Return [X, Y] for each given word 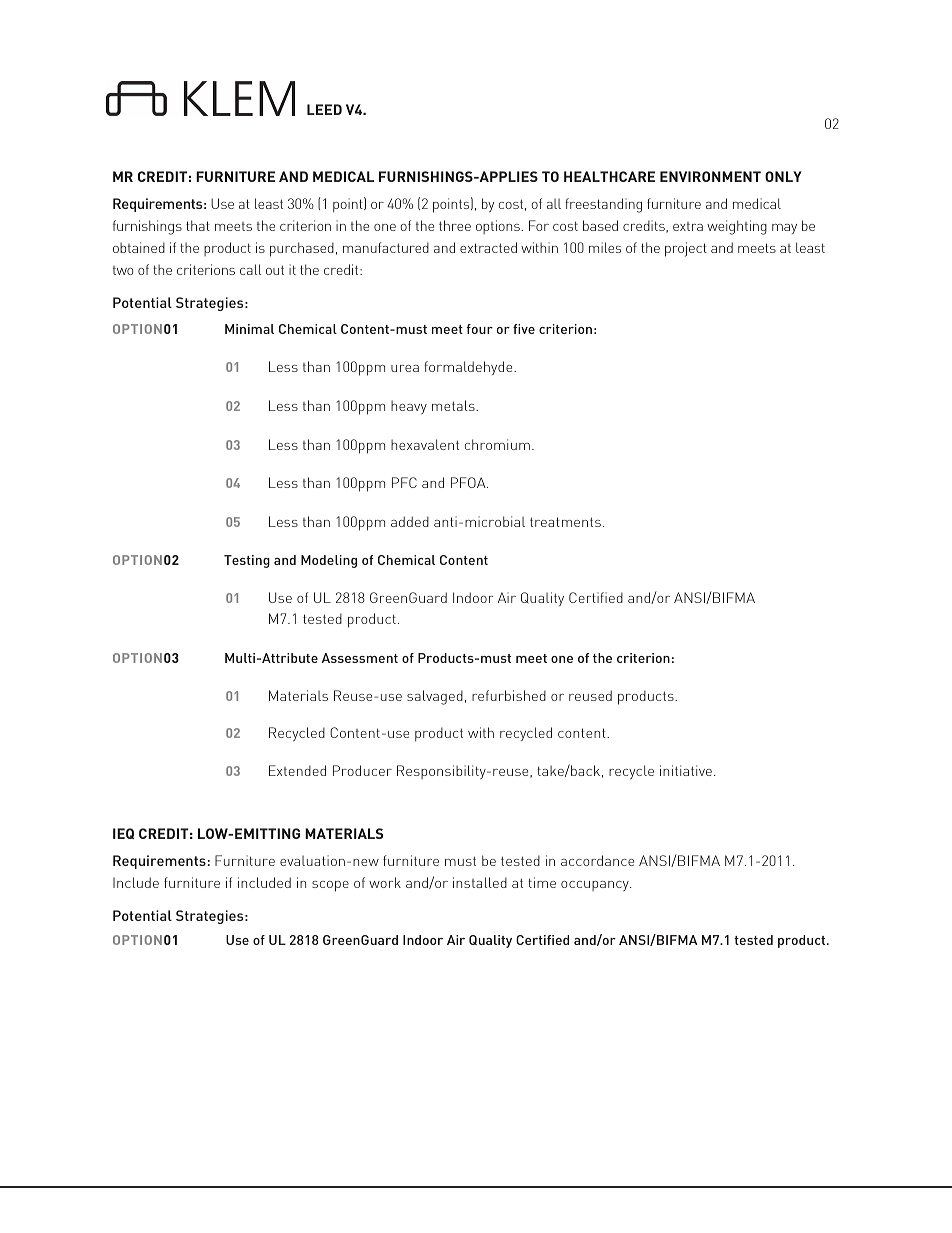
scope [330, 886]
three [455, 225]
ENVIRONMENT [710, 176]
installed [480, 882]
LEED [324, 109]
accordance [597, 860]
